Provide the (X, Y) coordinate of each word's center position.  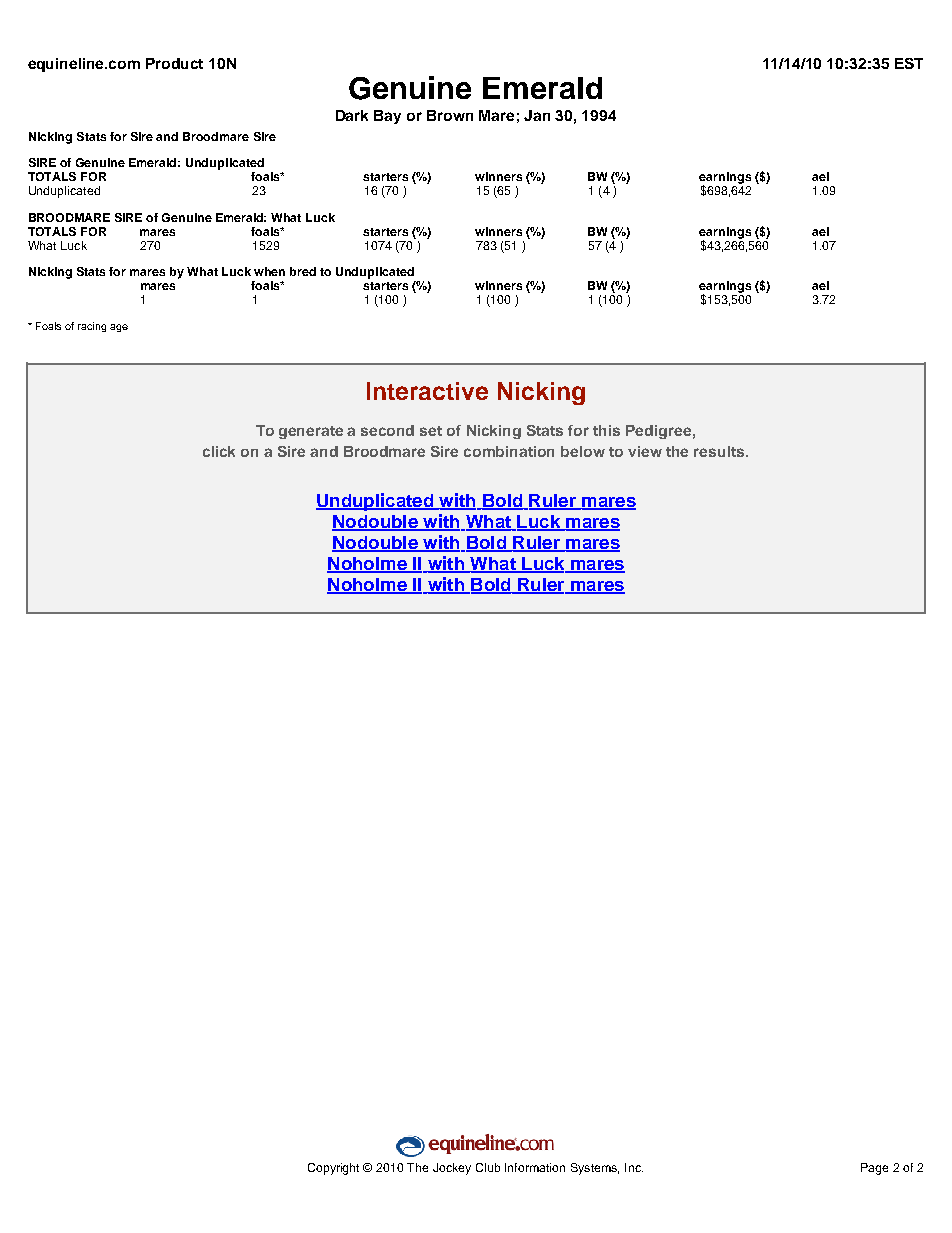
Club (488, 1167)
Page (874, 1169)
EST (909, 63)
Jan (537, 115)
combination (509, 451)
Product (174, 63)
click (219, 451)
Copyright (333, 1169)
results (720, 451)
